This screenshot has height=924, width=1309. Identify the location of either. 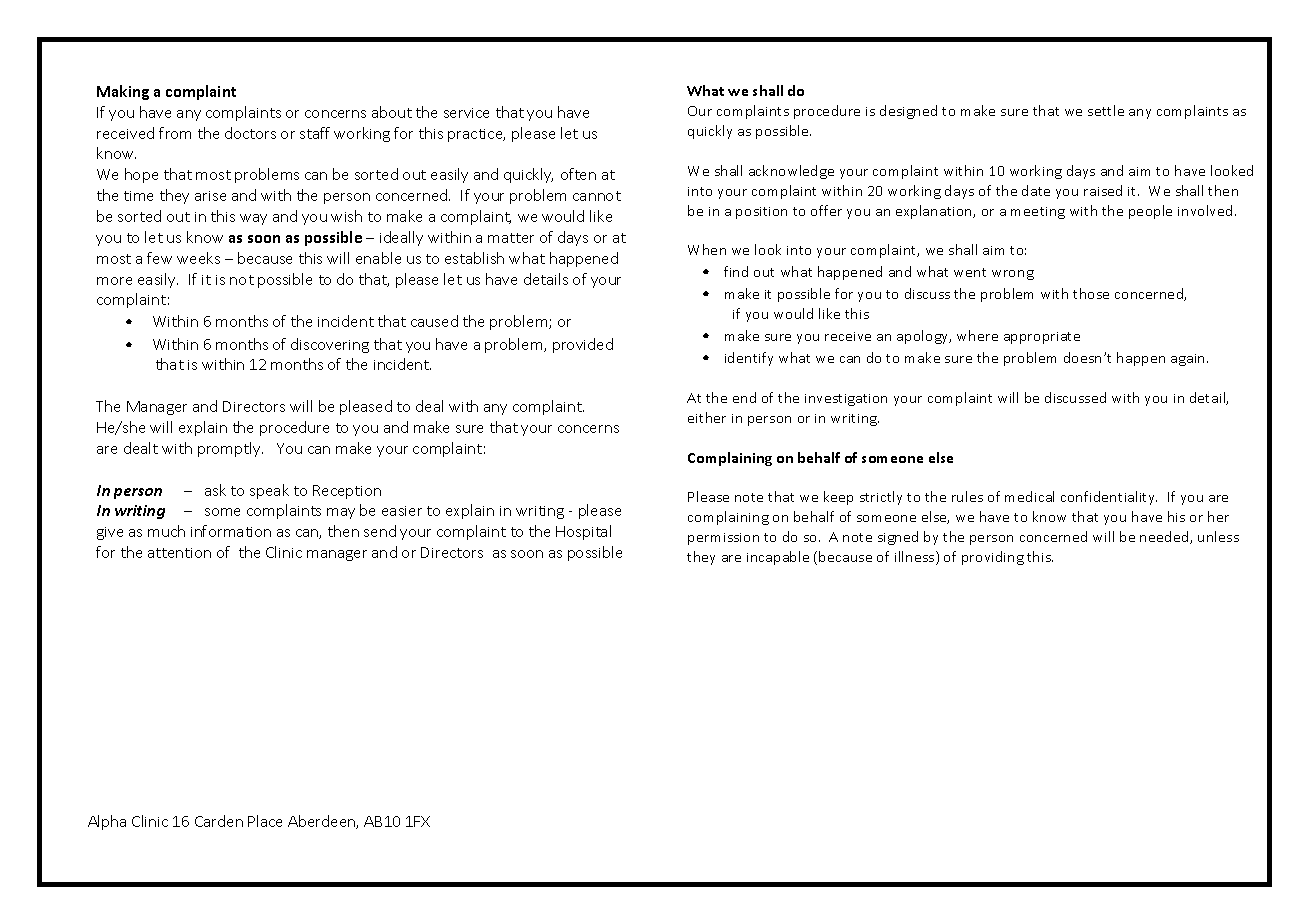
(707, 417).
